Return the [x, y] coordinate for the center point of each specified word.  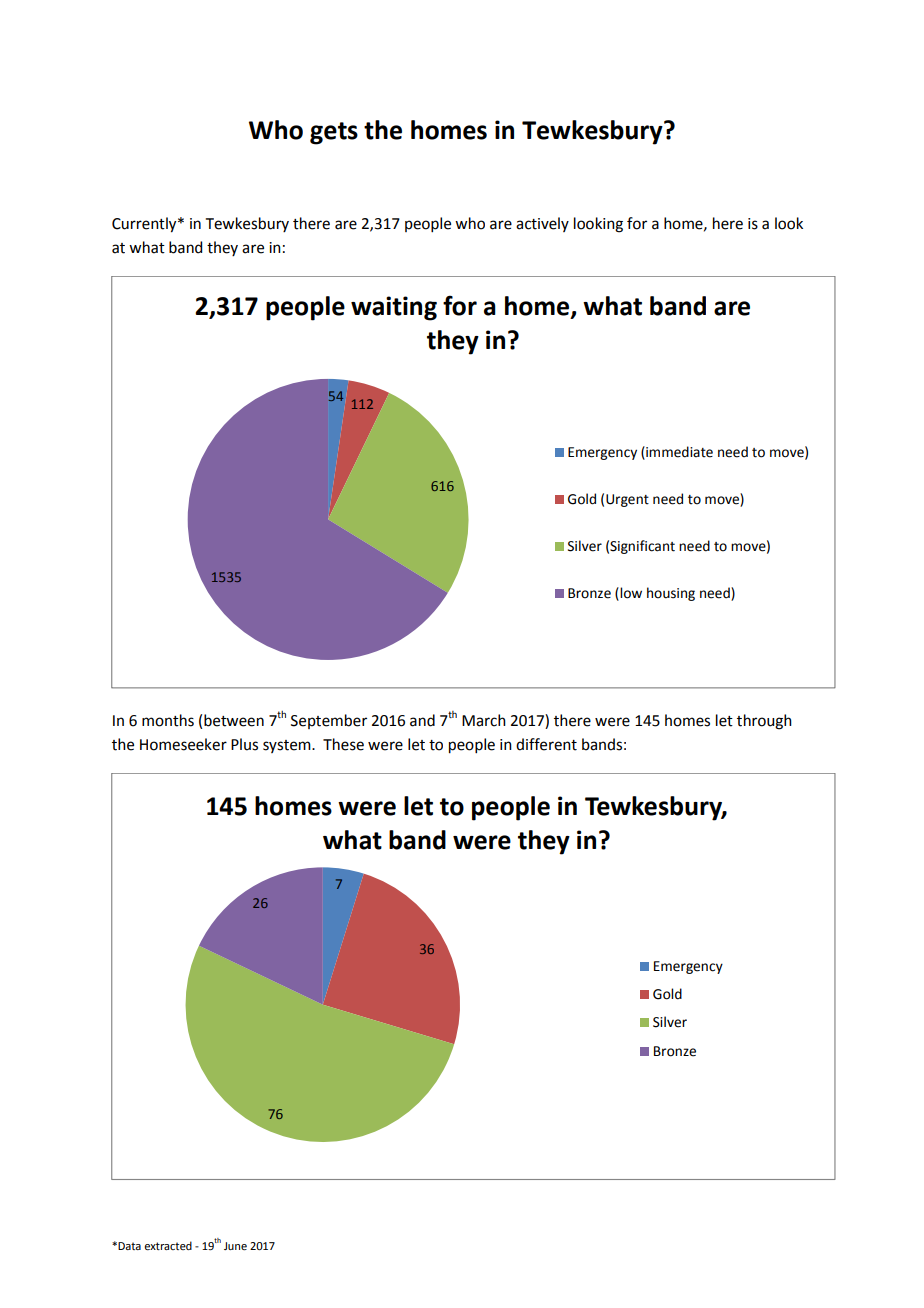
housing [671, 594]
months [168, 720]
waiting [394, 308]
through [764, 722]
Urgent [627, 500]
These [343, 744]
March [484, 720]
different [546, 744]
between [234, 720]
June [235, 1246]
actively [542, 224]
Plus [244, 744]
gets [334, 133]
